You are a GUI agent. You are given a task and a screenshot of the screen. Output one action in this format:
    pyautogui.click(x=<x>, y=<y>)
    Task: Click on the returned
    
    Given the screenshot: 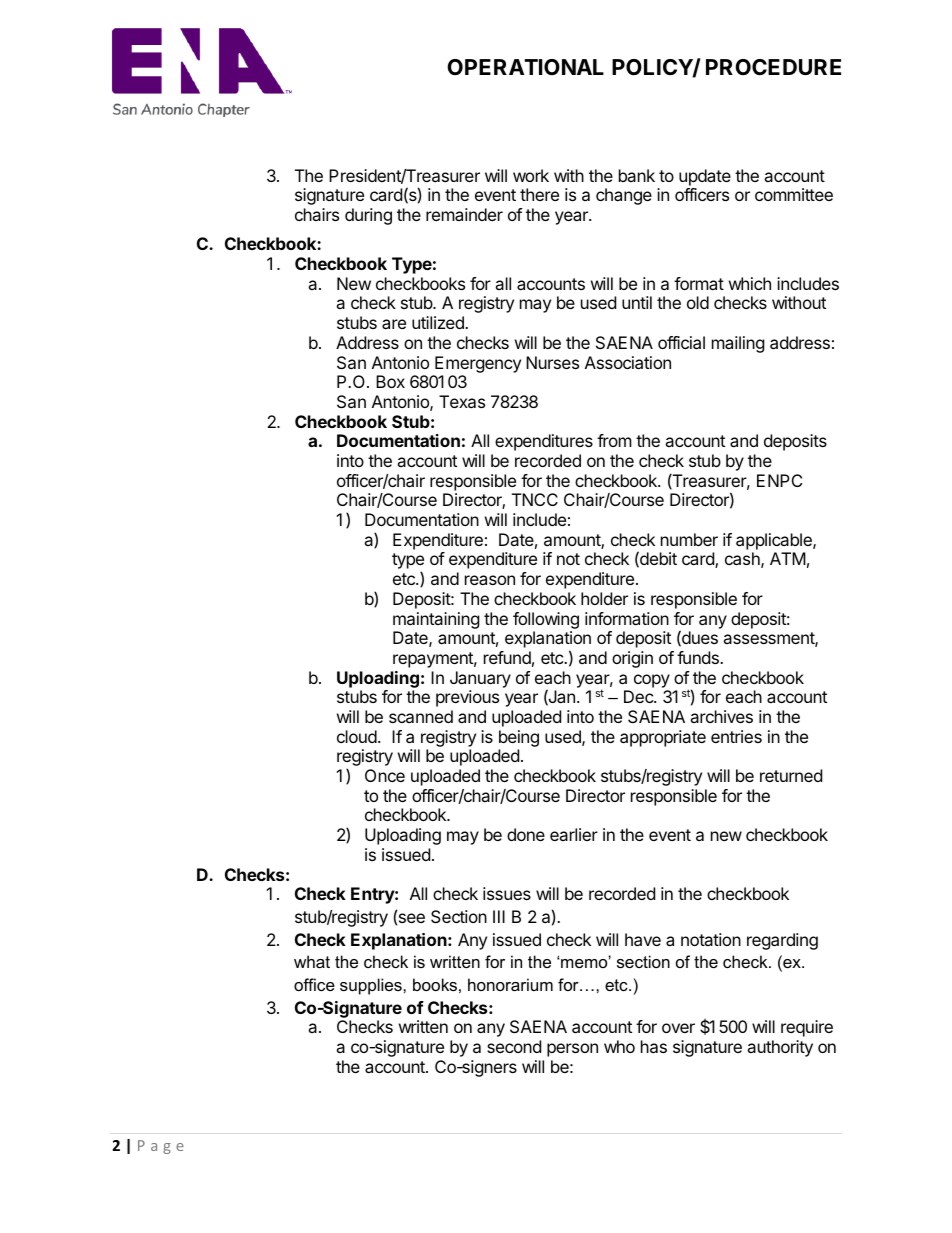 What is the action you would take?
    pyautogui.click(x=791, y=775)
